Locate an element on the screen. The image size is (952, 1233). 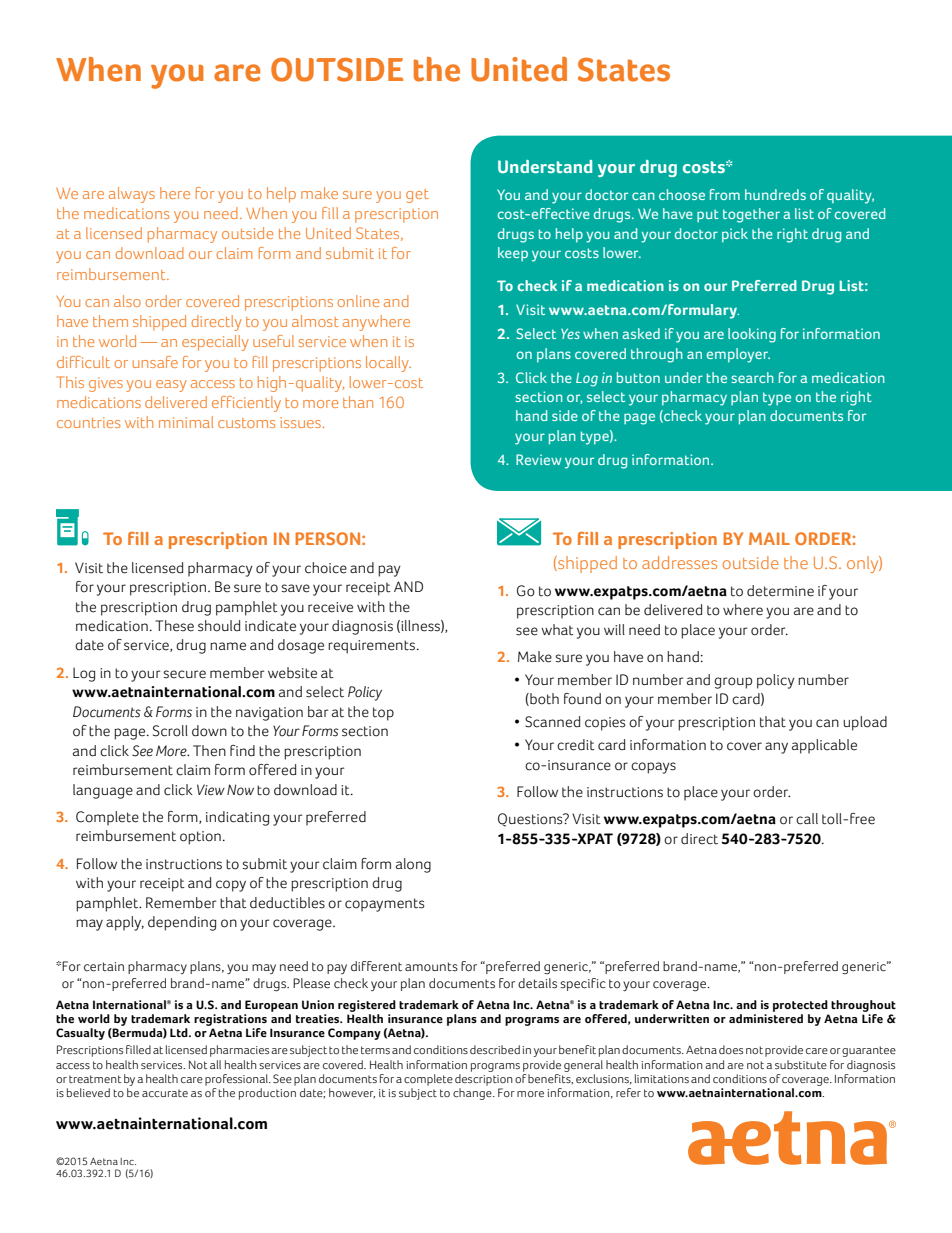
option is located at coordinates (200, 838).
